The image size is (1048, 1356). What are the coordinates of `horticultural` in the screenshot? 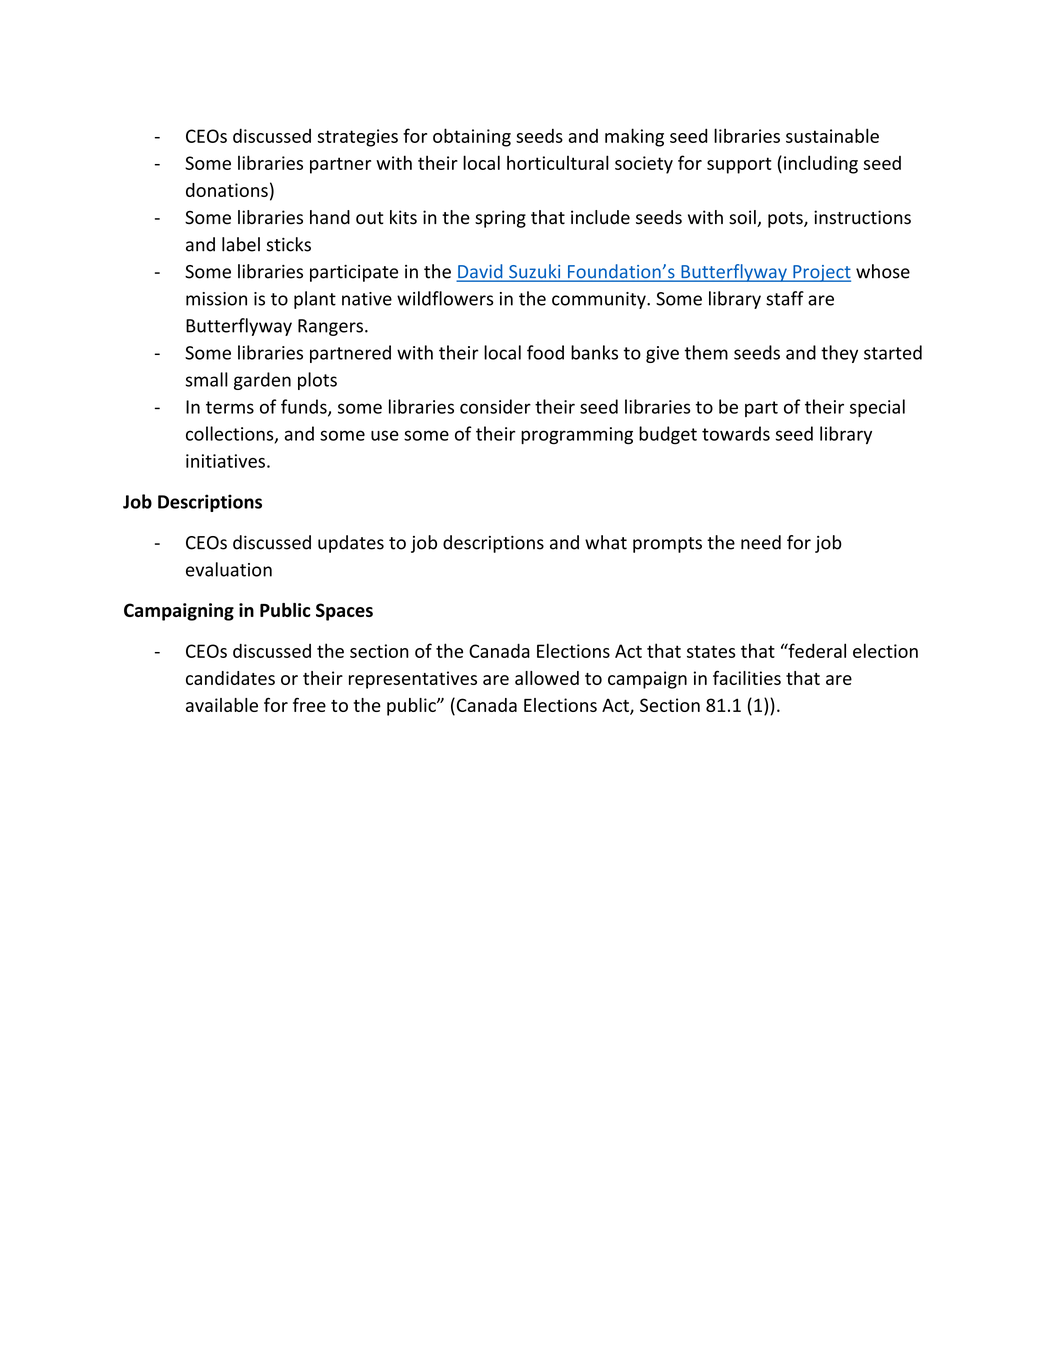 It's located at (558, 162).
